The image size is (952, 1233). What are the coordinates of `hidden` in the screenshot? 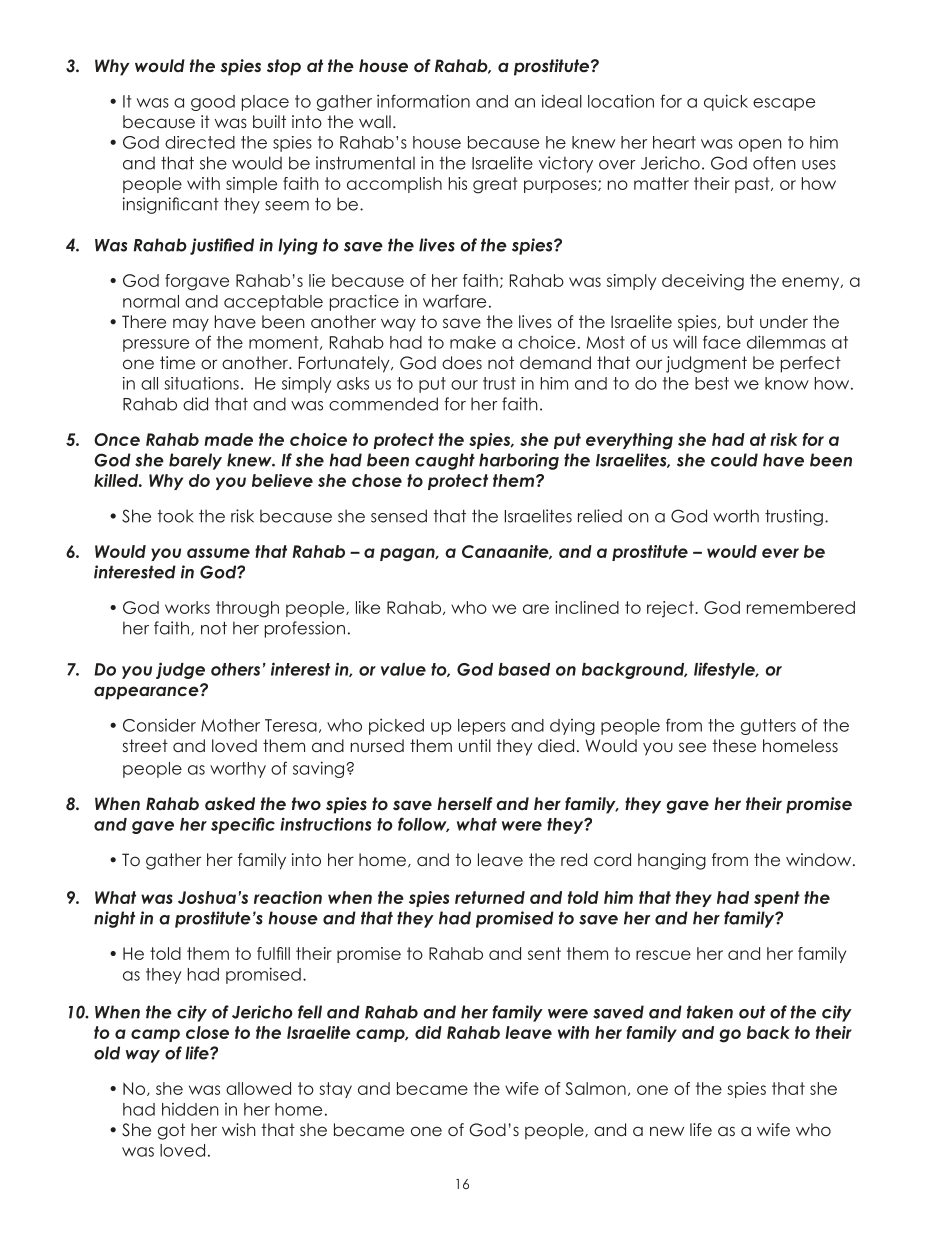 It's located at (190, 1109).
